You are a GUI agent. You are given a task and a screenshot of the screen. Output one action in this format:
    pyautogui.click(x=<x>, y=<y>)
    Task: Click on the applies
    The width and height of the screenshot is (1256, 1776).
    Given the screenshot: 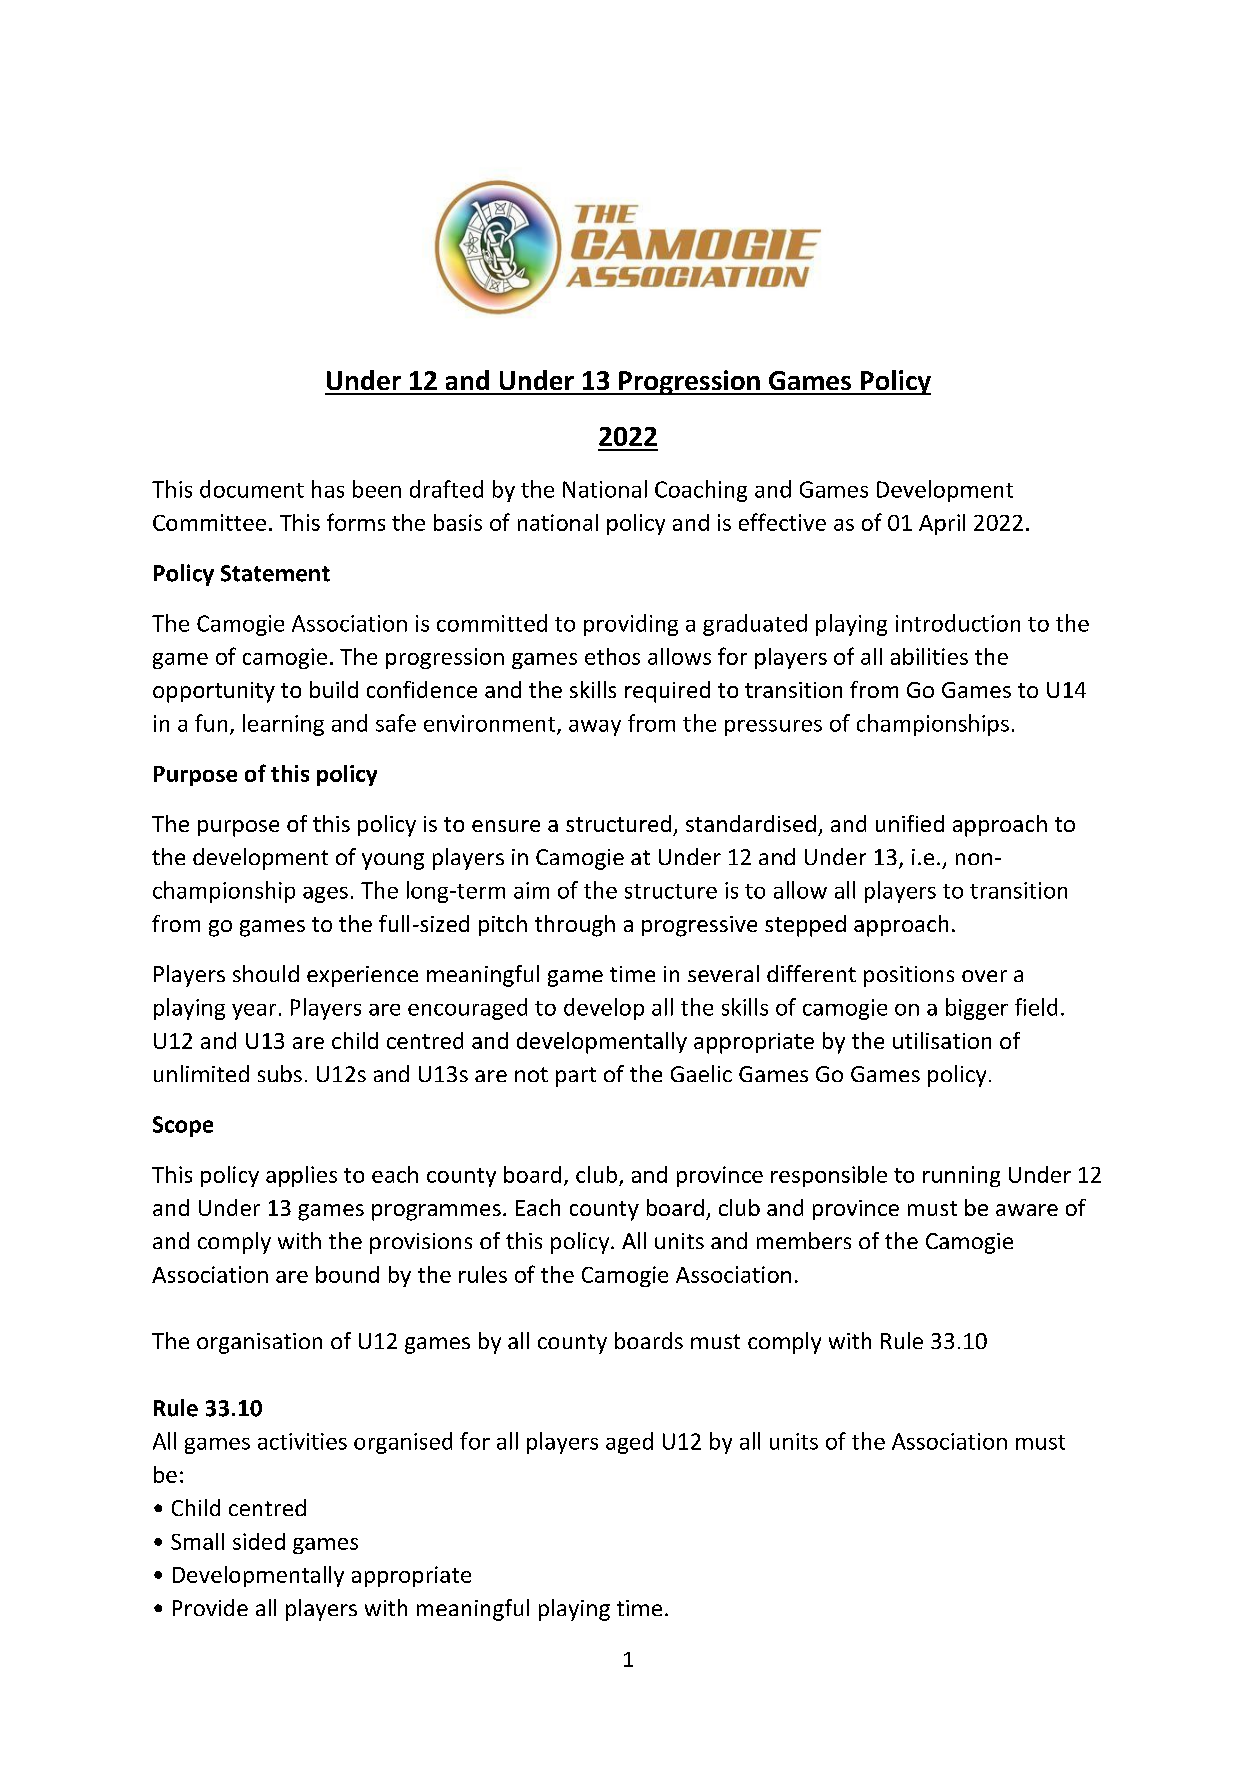 What is the action you would take?
    pyautogui.click(x=301, y=1176)
